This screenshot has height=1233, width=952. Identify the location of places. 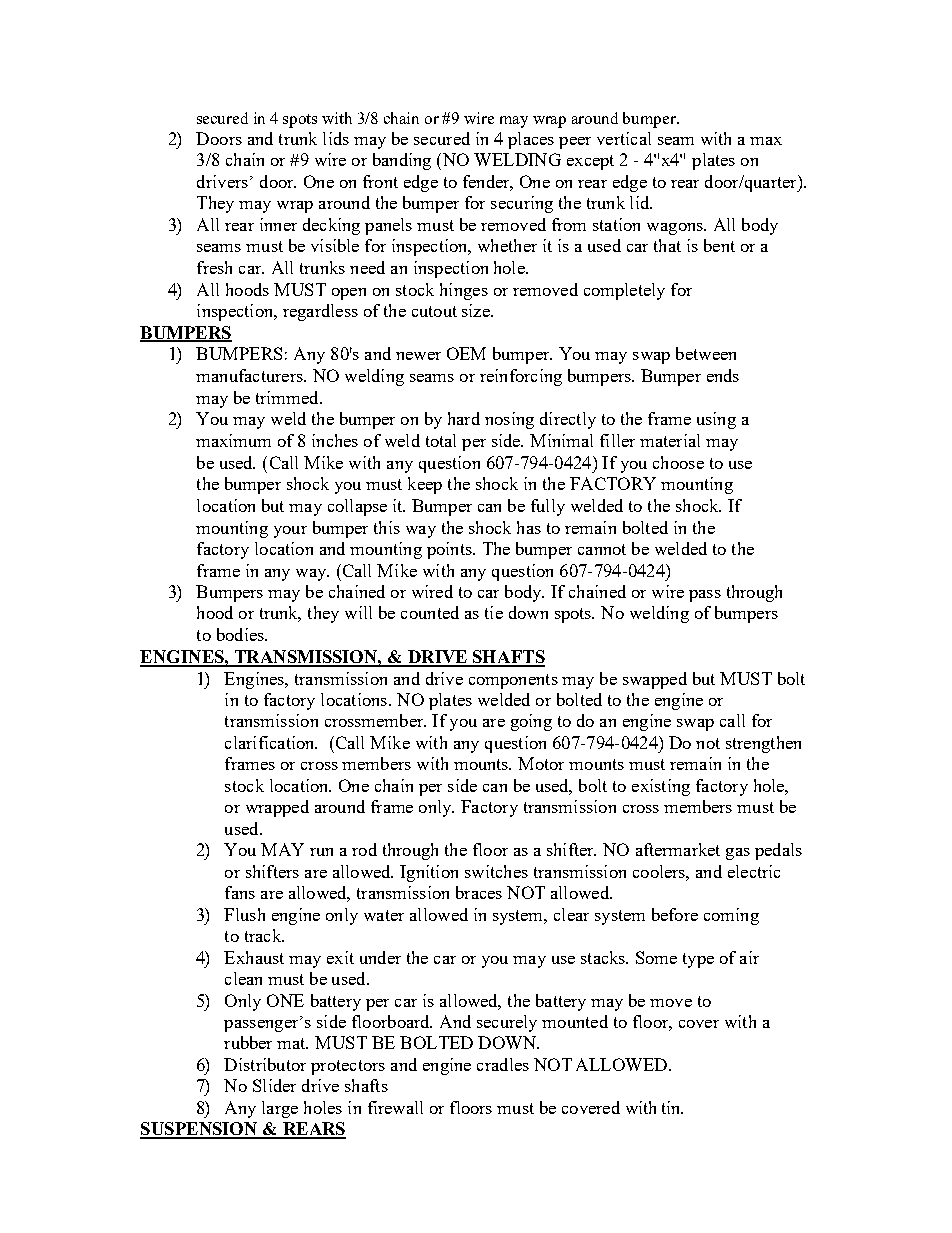
(531, 140).
